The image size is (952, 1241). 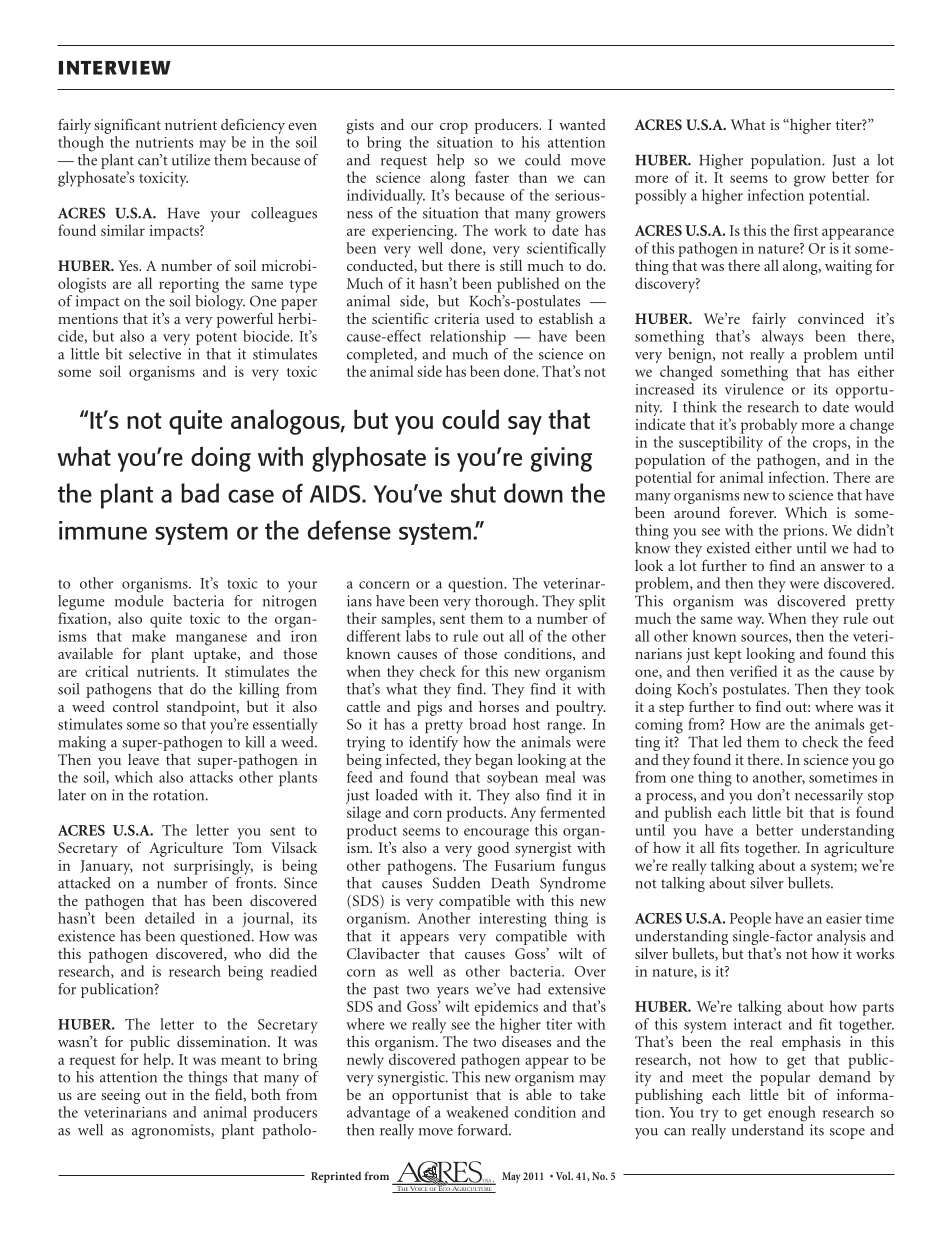 What do you see at coordinates (170, 918) in the screenshot?
I see `detailed` at bounding box center [170, 918].
